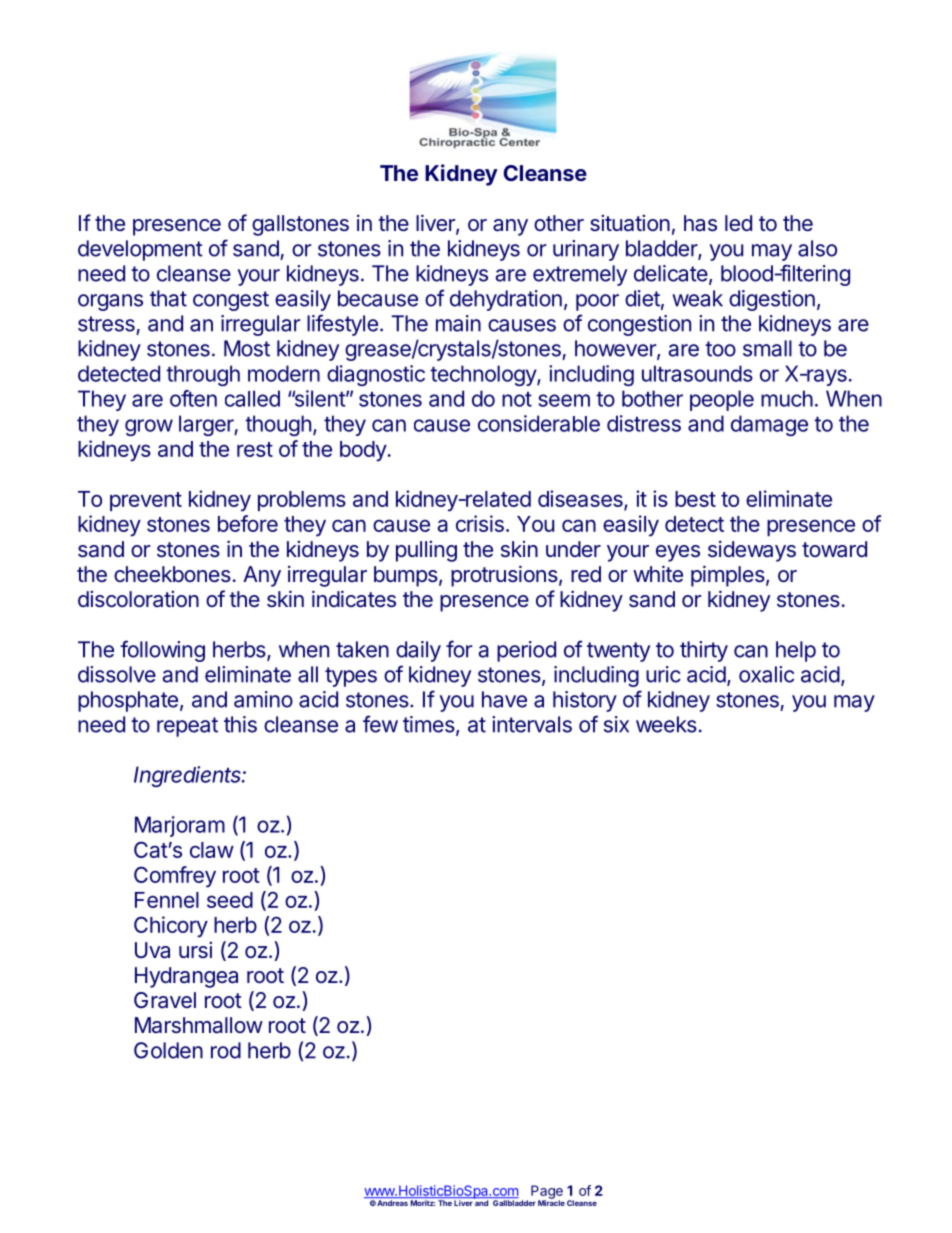  Describe the element at coordinates (422, 1203) in the document. I see `Moritz` at that location.
